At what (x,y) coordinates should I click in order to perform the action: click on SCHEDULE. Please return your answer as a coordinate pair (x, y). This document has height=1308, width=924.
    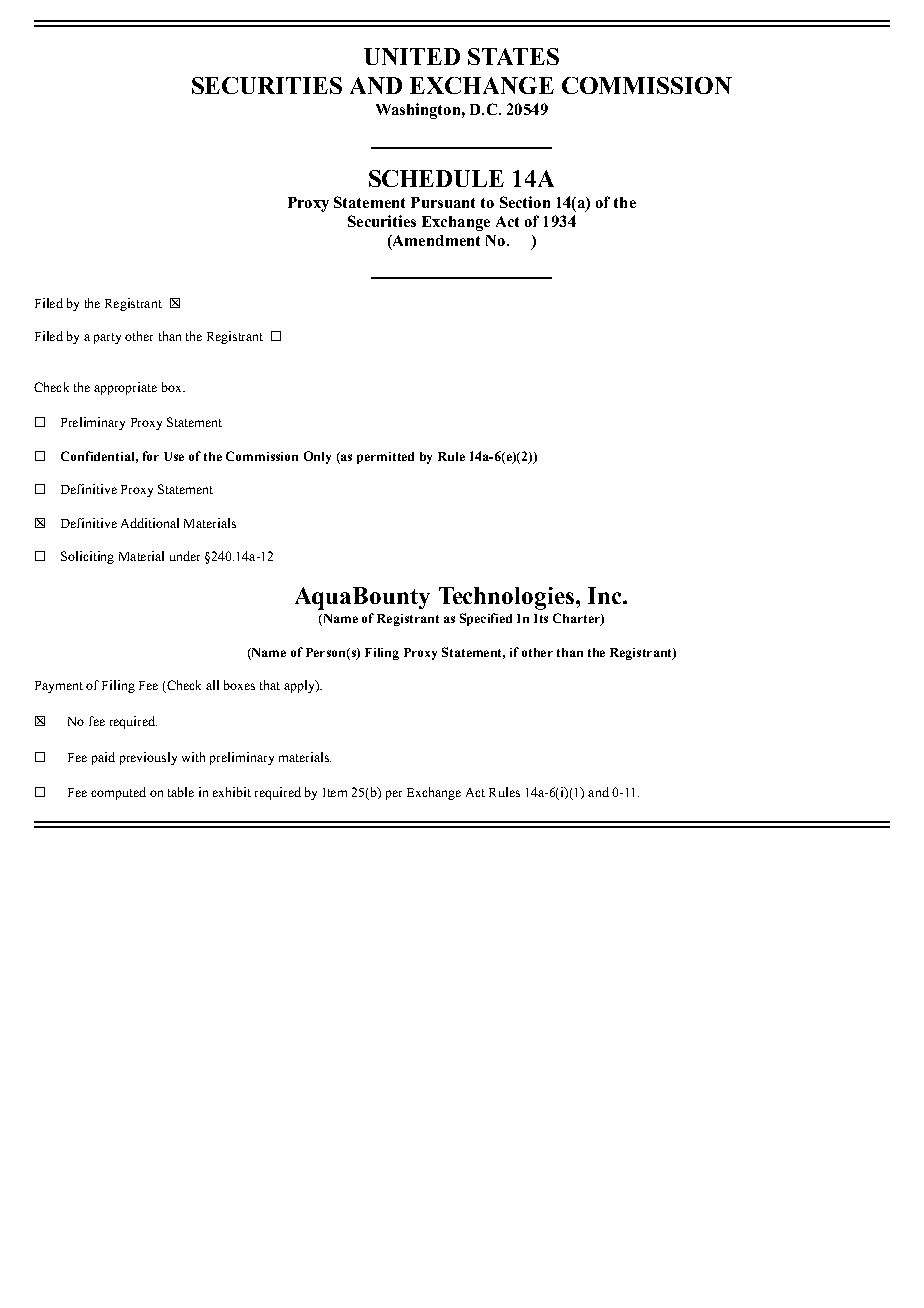
    Looking at the image, I should click on (436, 178).
